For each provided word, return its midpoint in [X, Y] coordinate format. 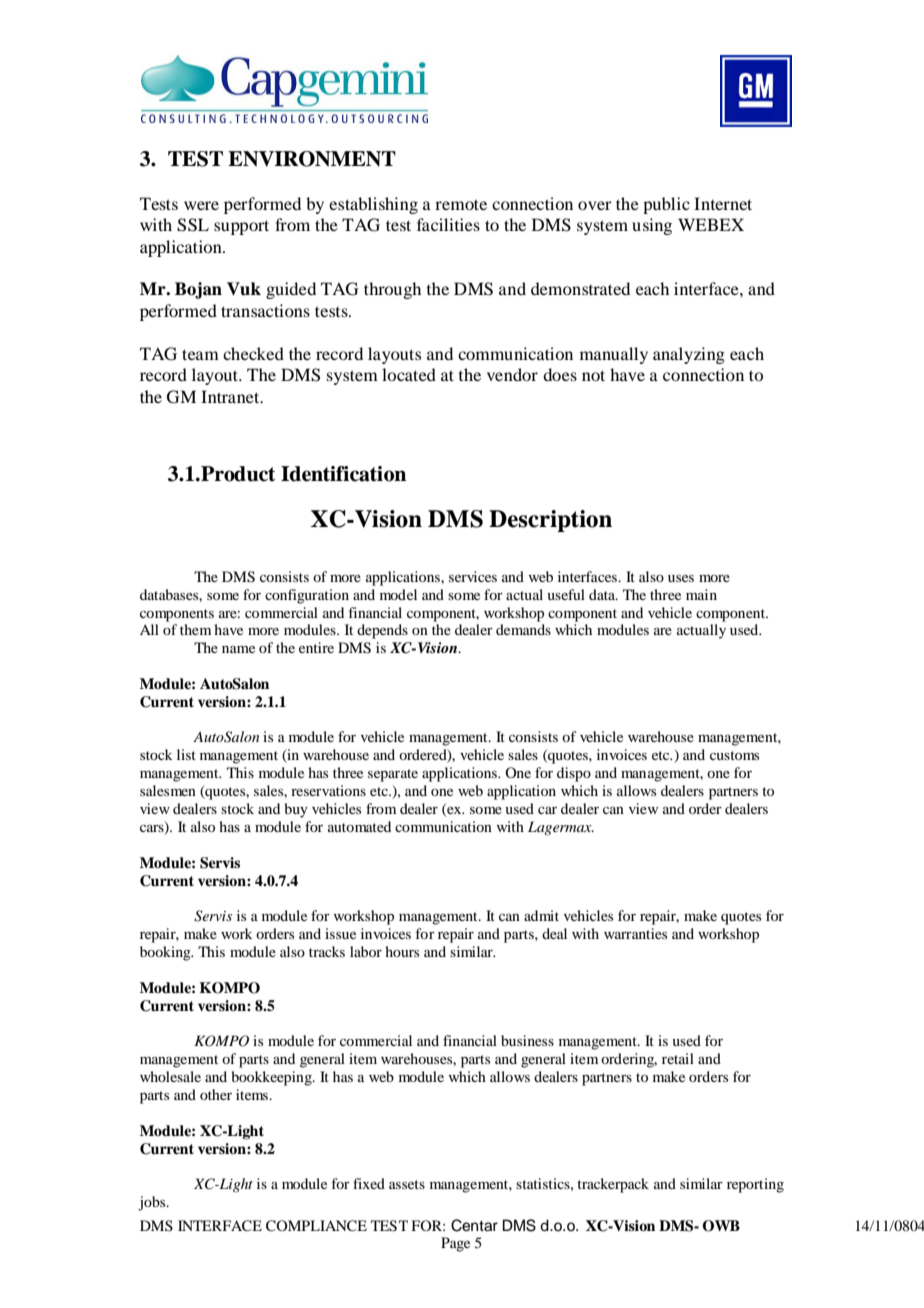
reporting [755, 1185]
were [201, 205]
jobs [153, 1203]
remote [461, 204]
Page [455, 1244]
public [666, 205]
